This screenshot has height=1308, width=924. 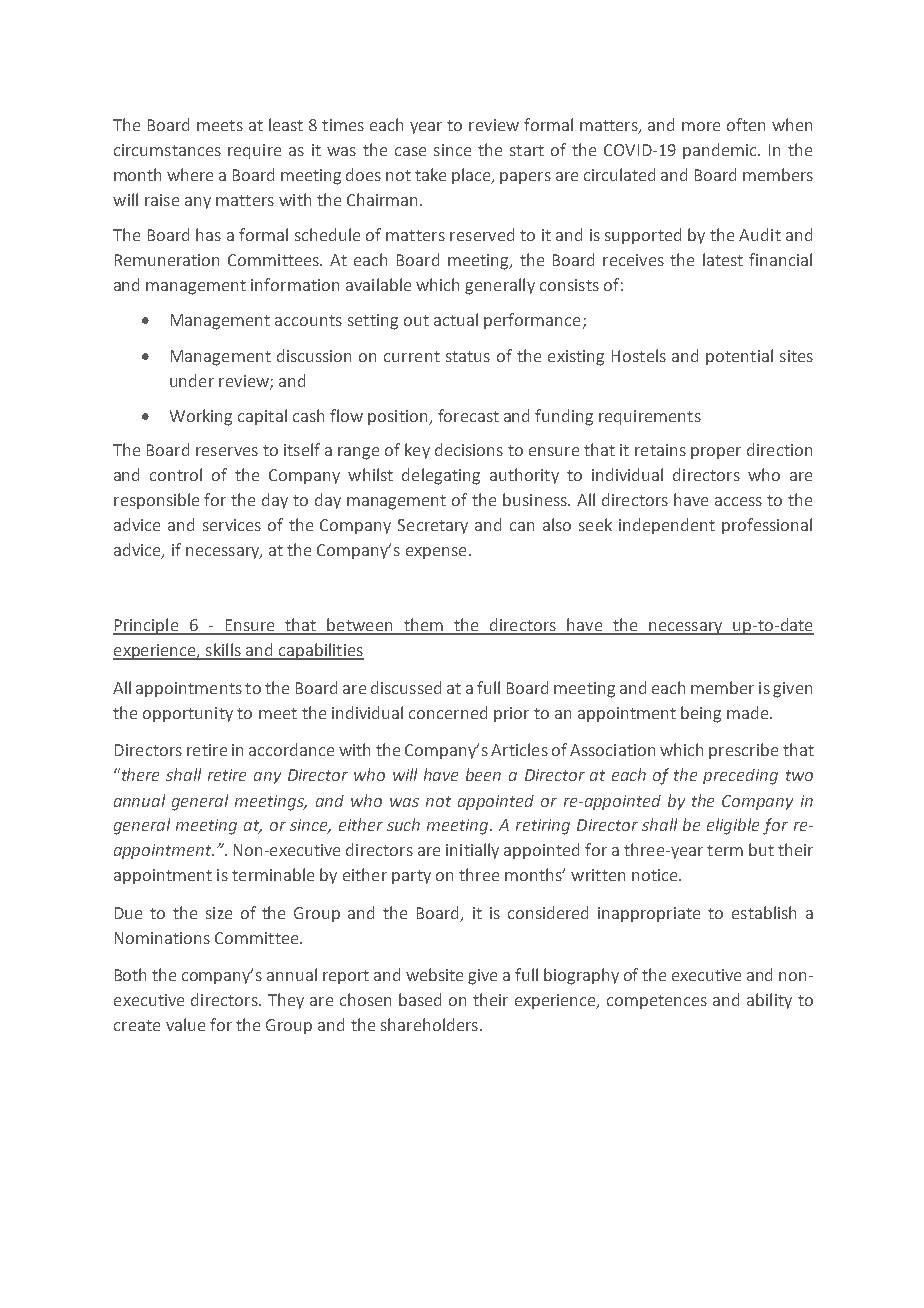 What do you see at coordinates (767, 526) in the screenshot?
I see `professional` at bounding box center [767, 526].
